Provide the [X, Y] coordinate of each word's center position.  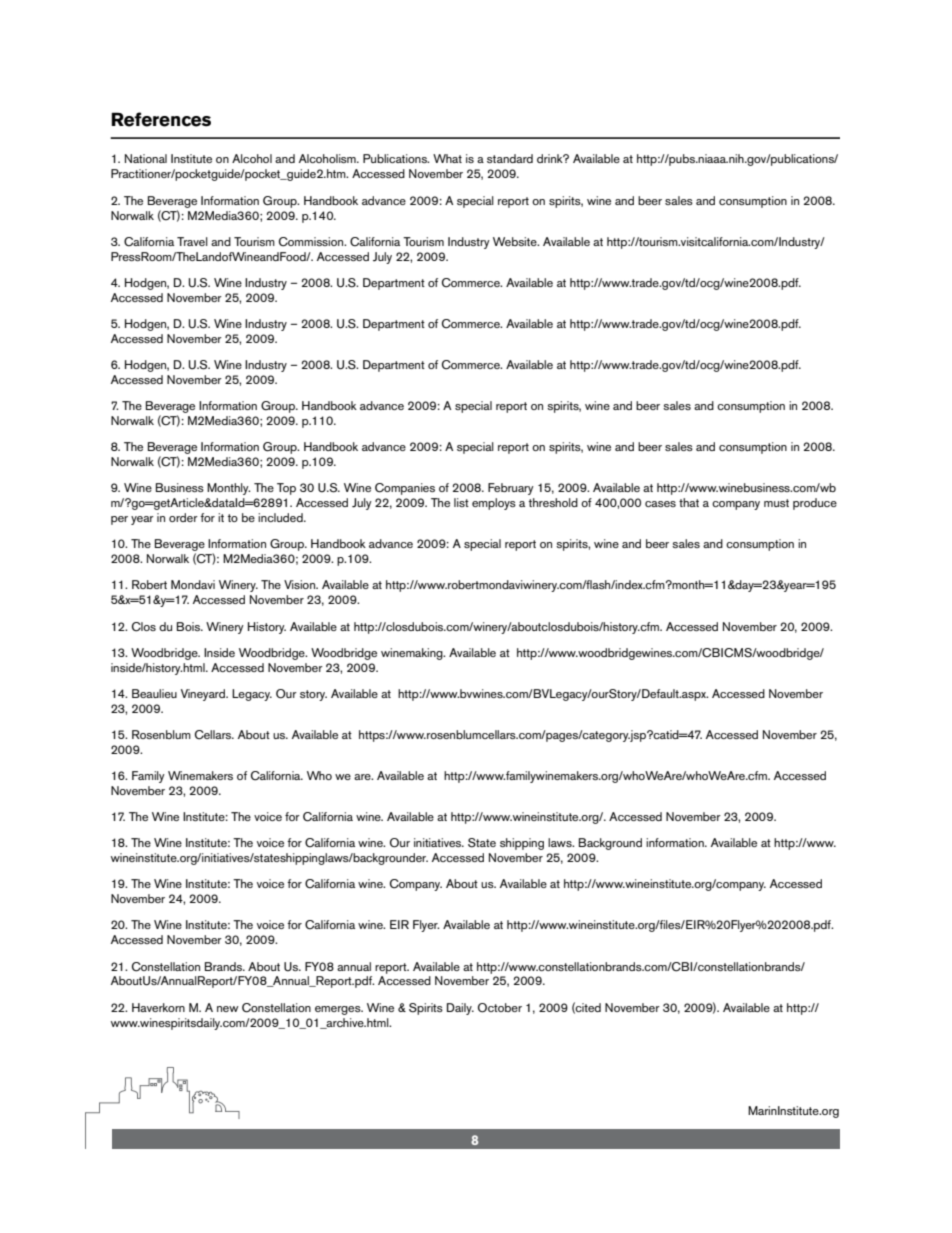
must [776, 503]
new [228, 1009]
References [161, 119]
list [461, 502]
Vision [300, 584]
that [689, 502]
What [447, 158]
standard [510, 158]
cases [660, 504]
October [500, 1008]
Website [516, 241]
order [183, 517]
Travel [192, 241]
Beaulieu [154, 693]
